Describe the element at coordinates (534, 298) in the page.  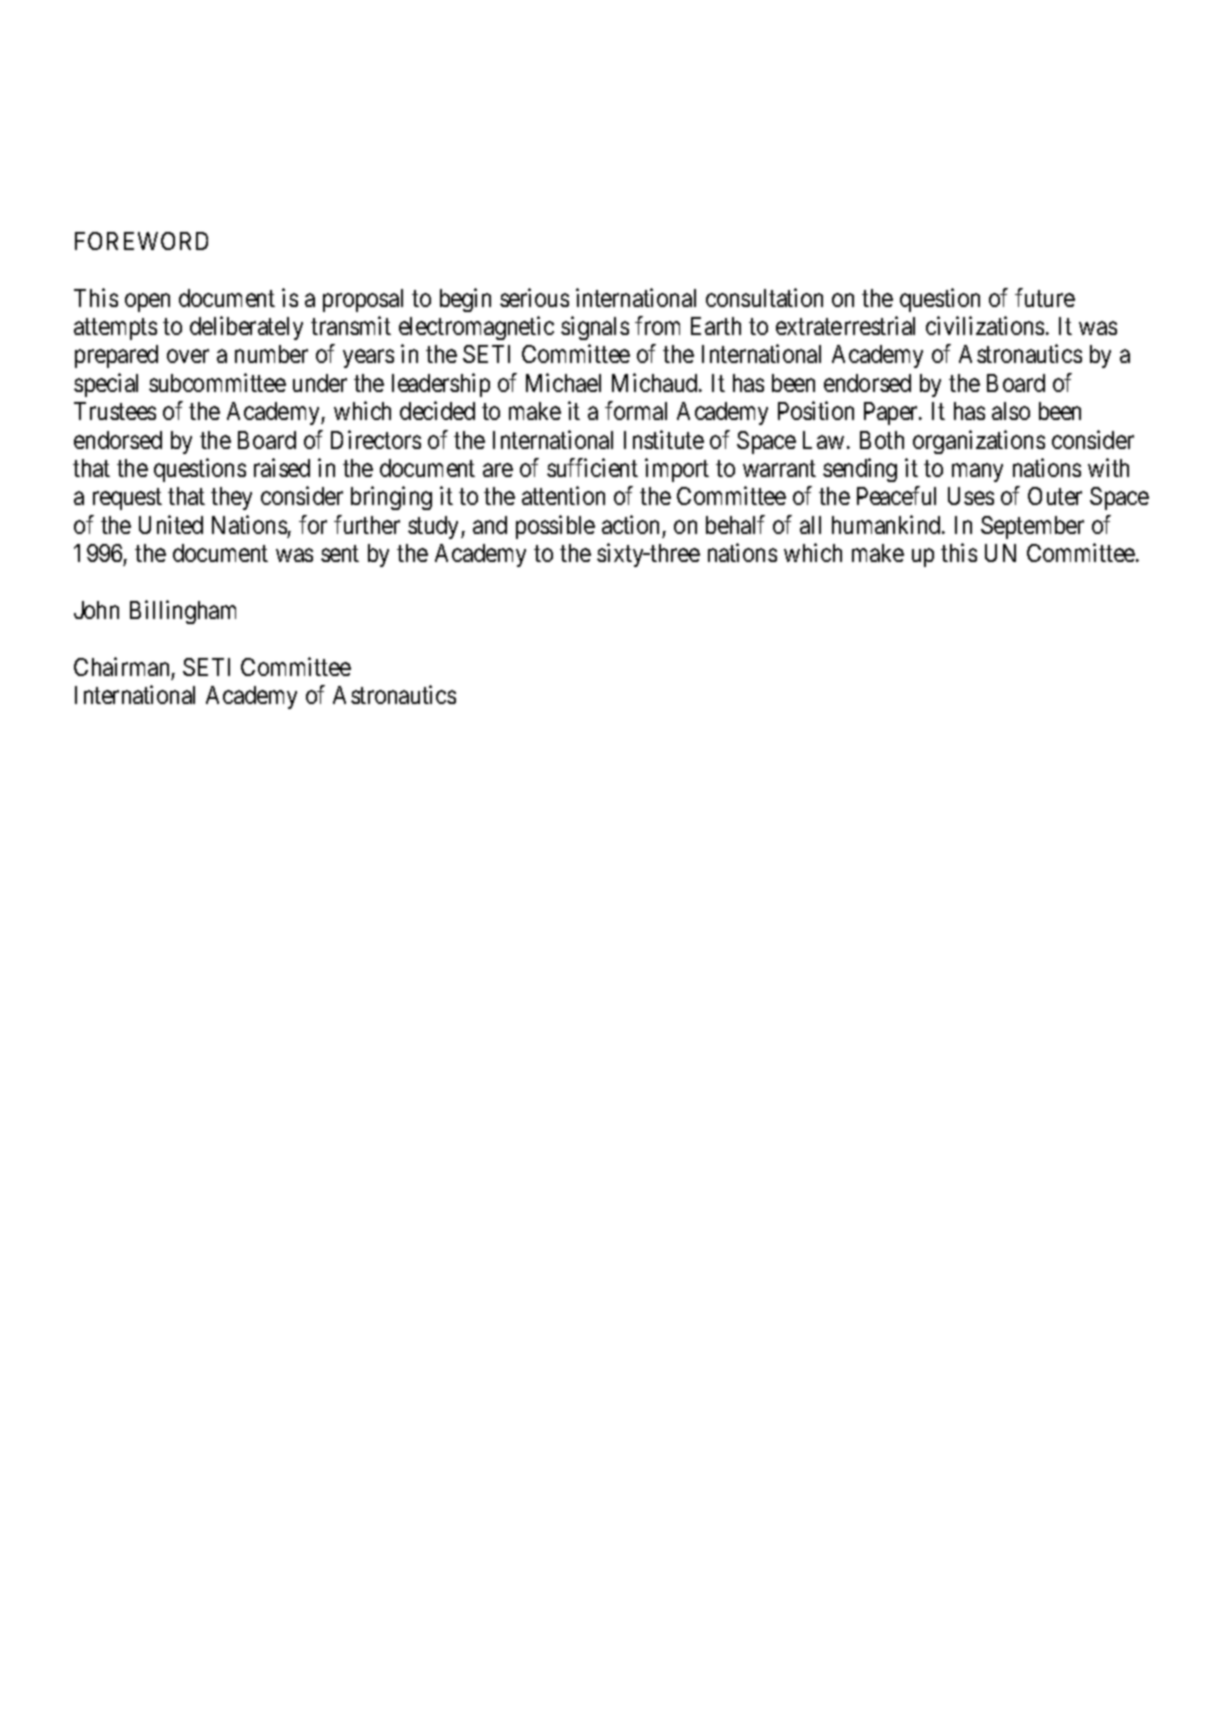
I see `serious` at that location.
